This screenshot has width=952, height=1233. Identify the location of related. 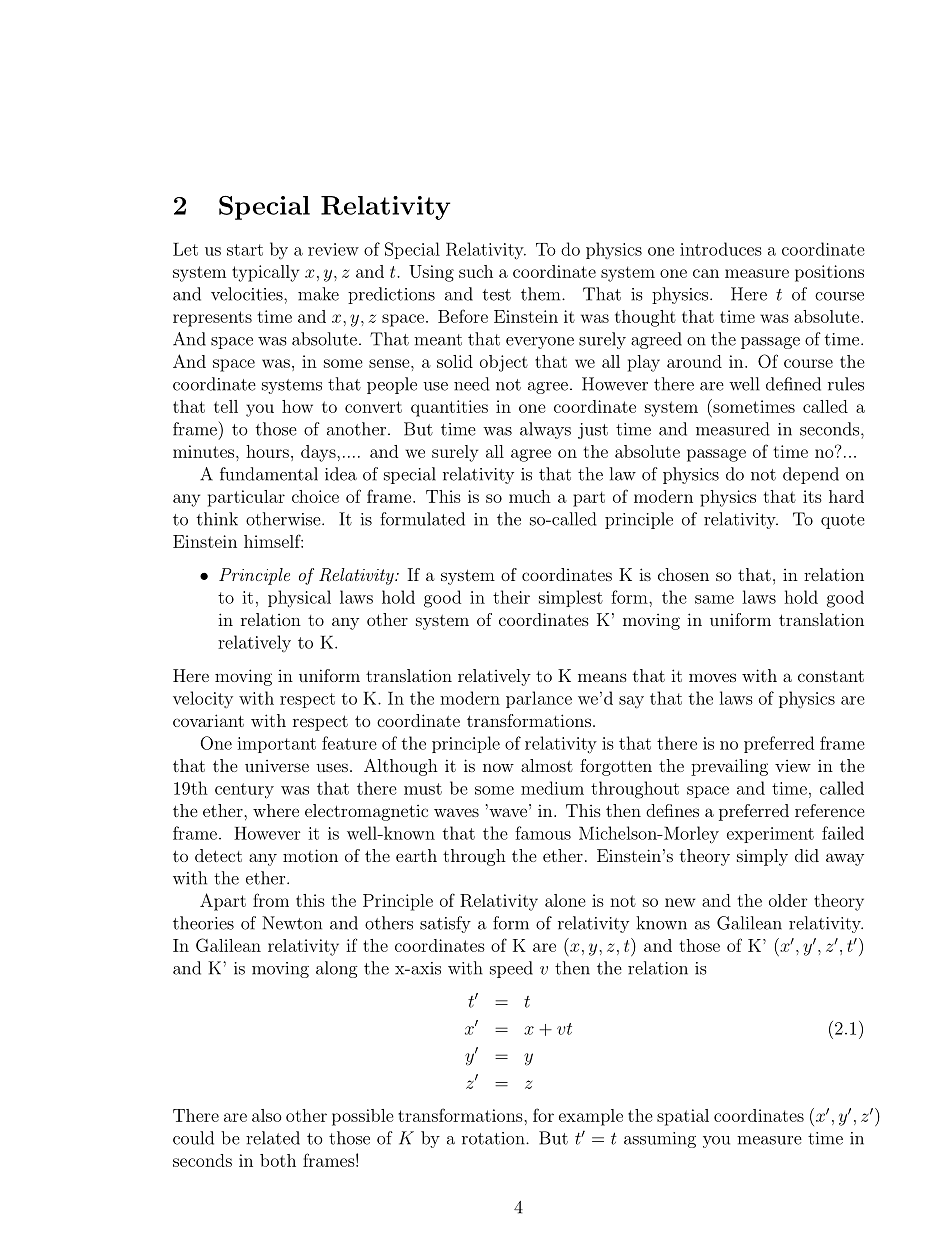
(273, 1138).
